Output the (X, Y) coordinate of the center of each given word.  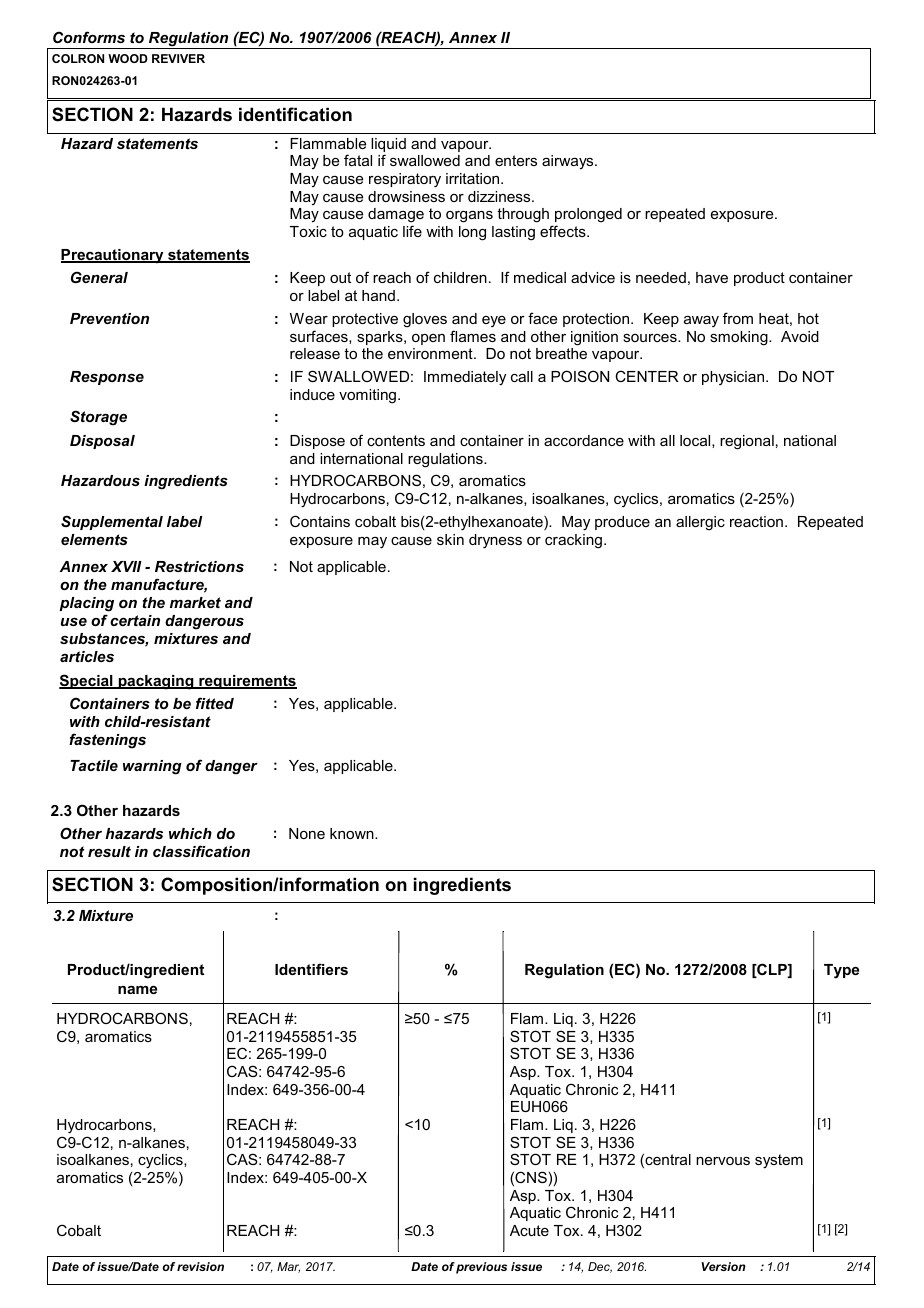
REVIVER (178, 58)
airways (569, 162)
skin (450, 539)
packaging (156, 682)
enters (516, 160)
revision (200, 1266)
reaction (756, 521)
